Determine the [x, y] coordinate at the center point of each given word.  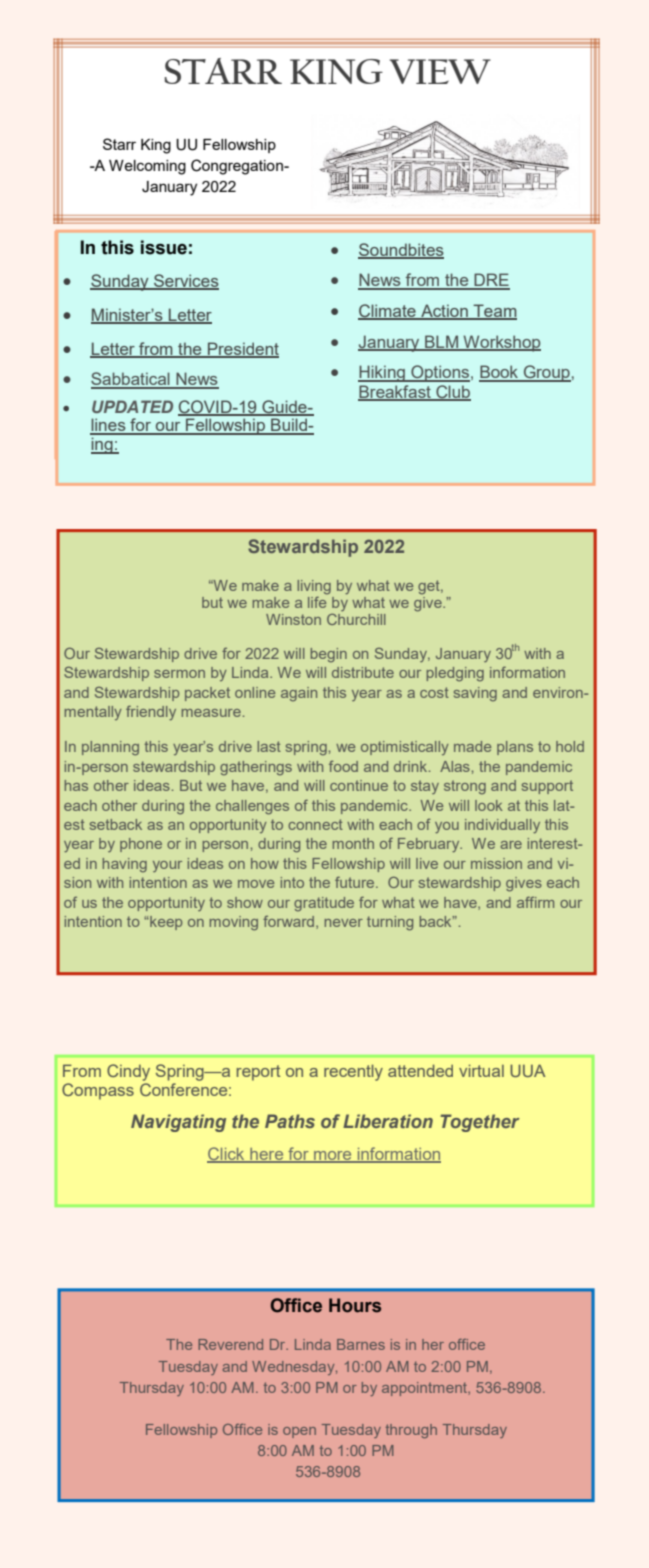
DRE [491, 281]
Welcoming [147, 167]
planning [110, 748]
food [343, 766]
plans [515, 748]
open [299, 1432]
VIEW [440, 71]
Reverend [230, 1344]
